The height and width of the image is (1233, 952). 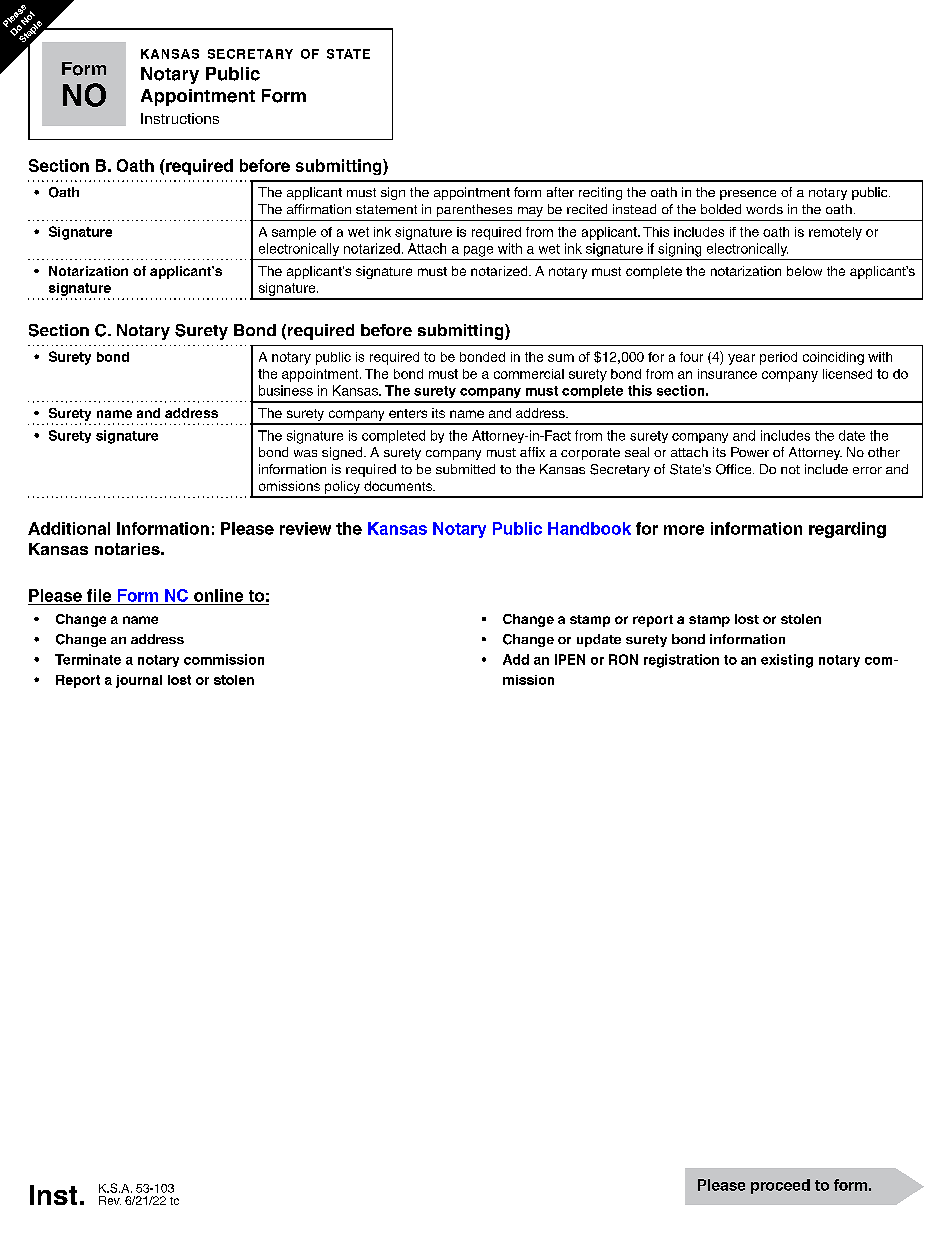 I want to click on registration, so click(x=681, y=661).
